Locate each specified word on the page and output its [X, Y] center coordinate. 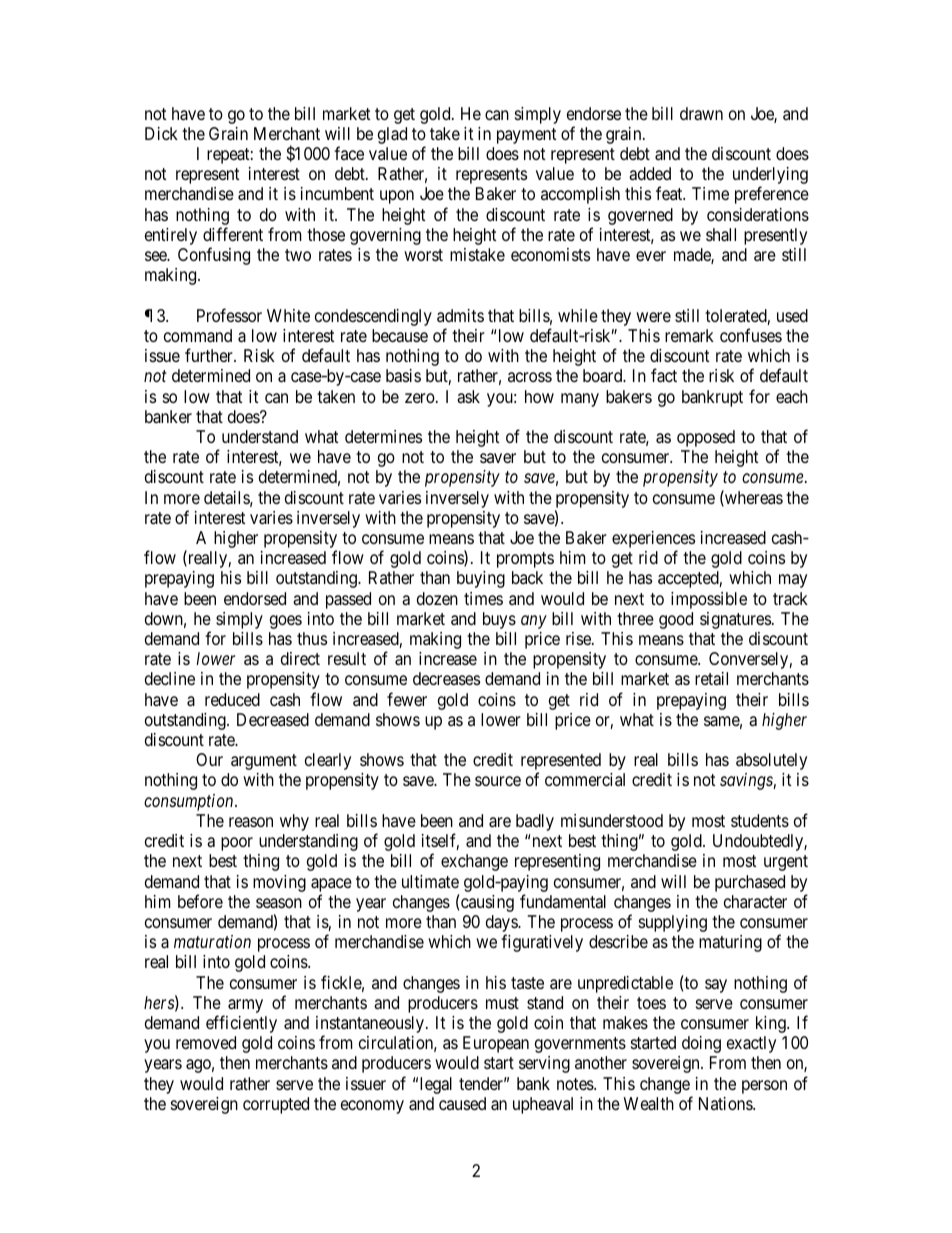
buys [499, 620]
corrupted [276, 1105]
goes [286, 622]
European [496, 1044]
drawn [701, 114]
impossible [709, 600]
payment [527, 136]
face [349, 153]
